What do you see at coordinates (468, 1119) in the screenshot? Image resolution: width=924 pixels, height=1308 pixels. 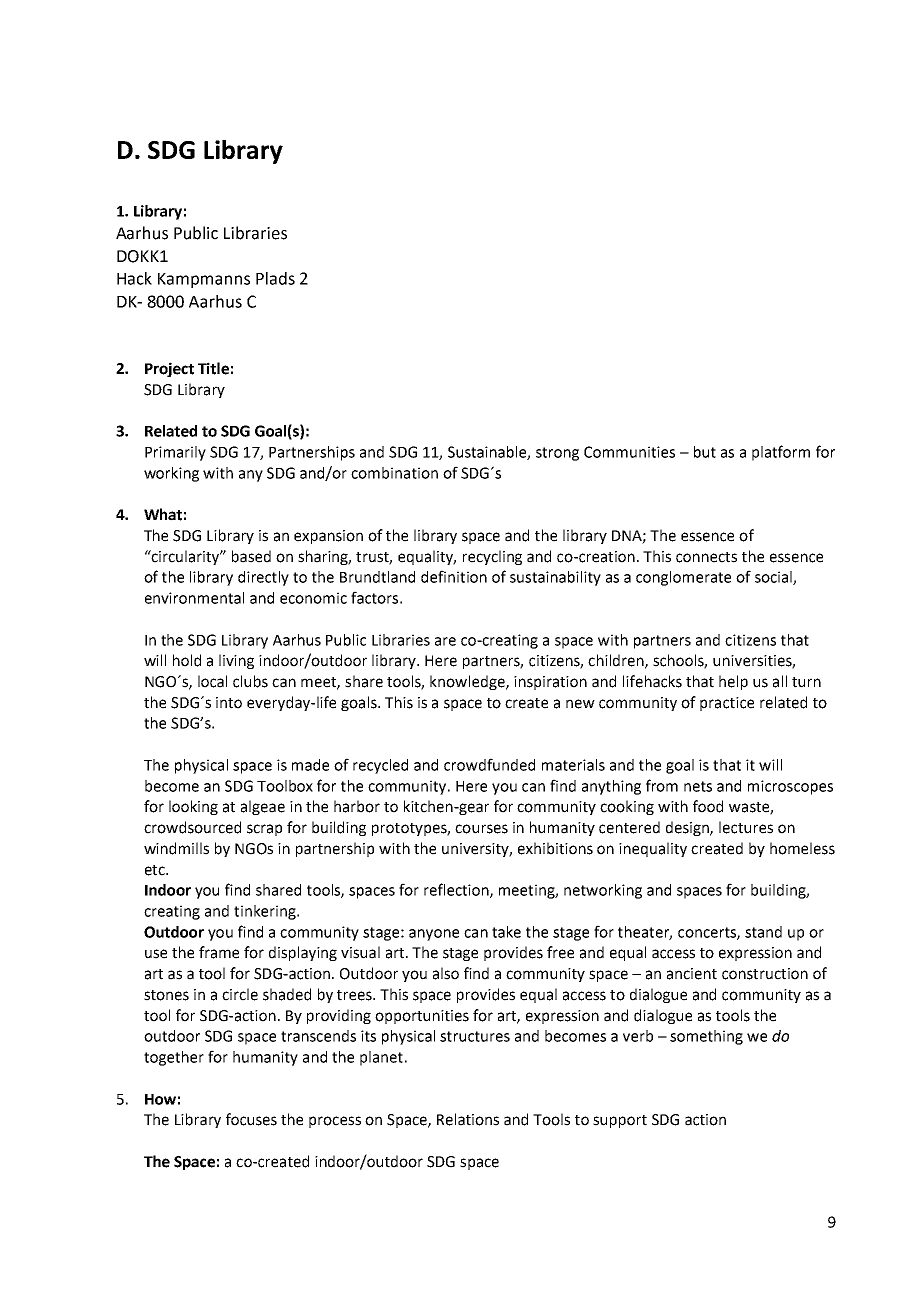 I see `Relations` at bounding box center [468, 1119].
